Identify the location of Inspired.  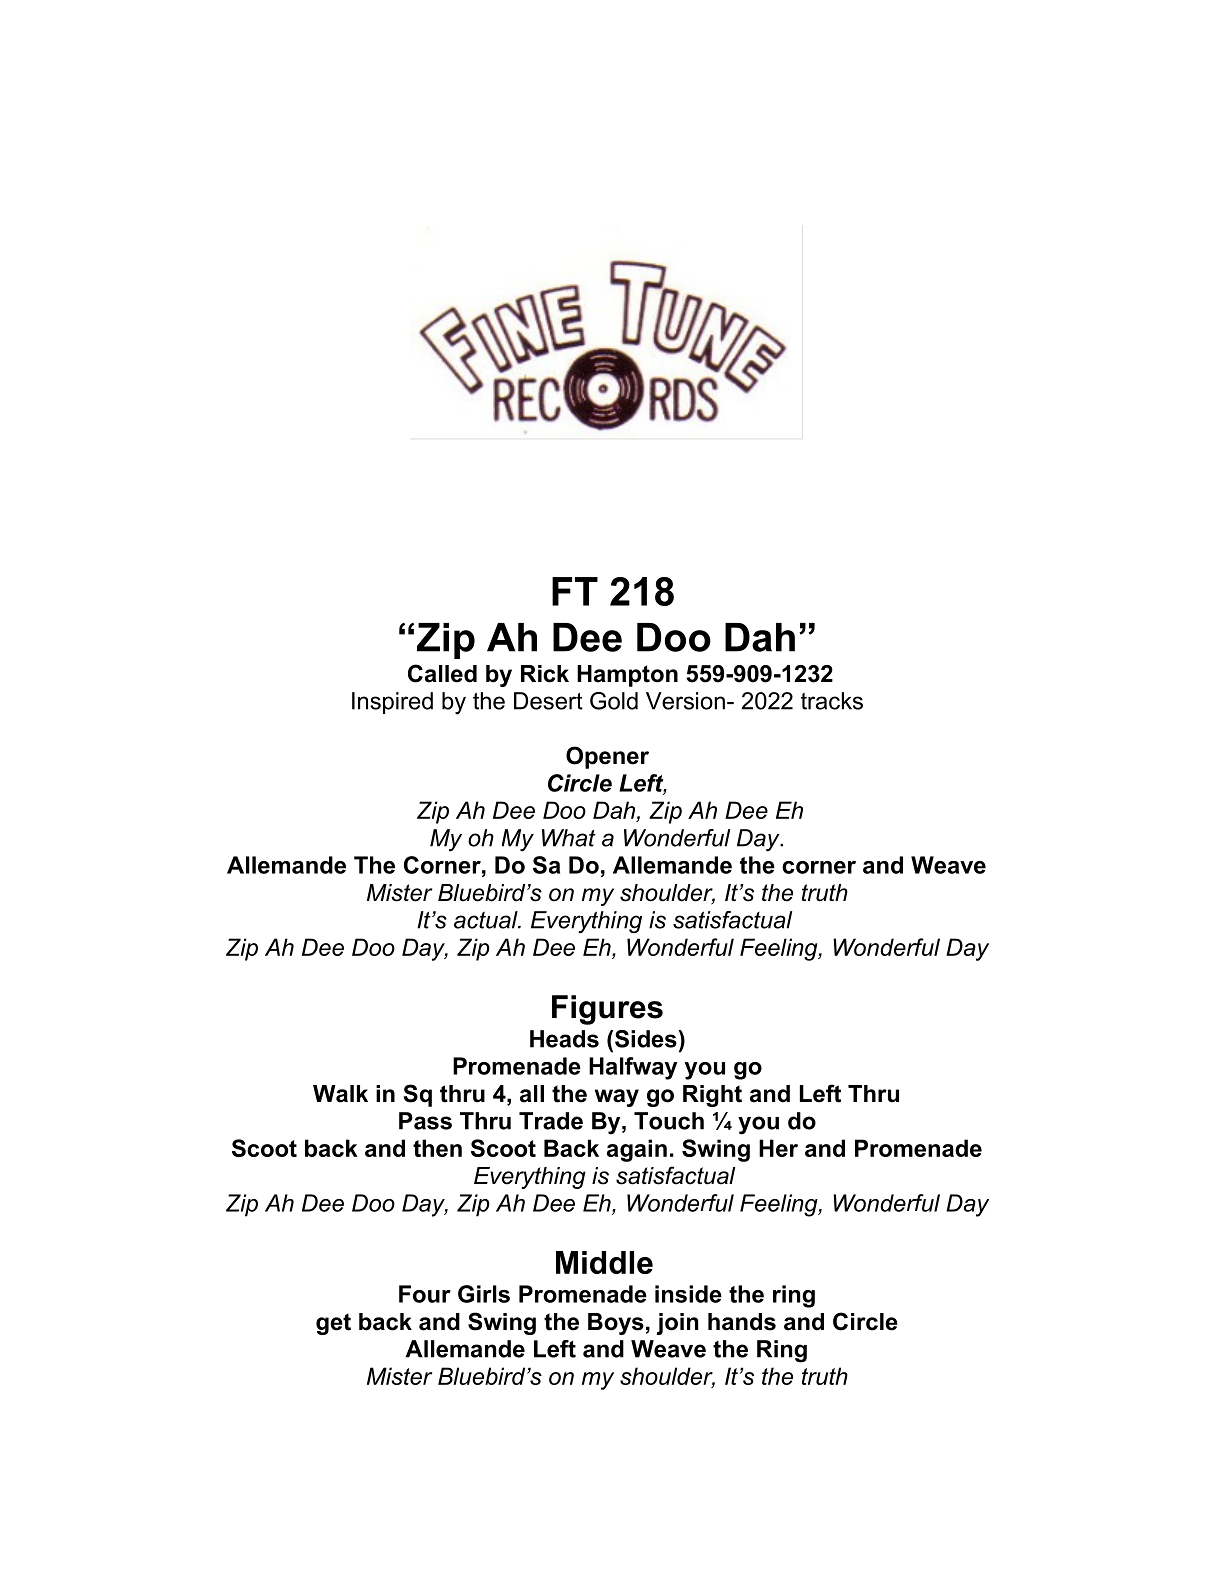
(392, 703).
